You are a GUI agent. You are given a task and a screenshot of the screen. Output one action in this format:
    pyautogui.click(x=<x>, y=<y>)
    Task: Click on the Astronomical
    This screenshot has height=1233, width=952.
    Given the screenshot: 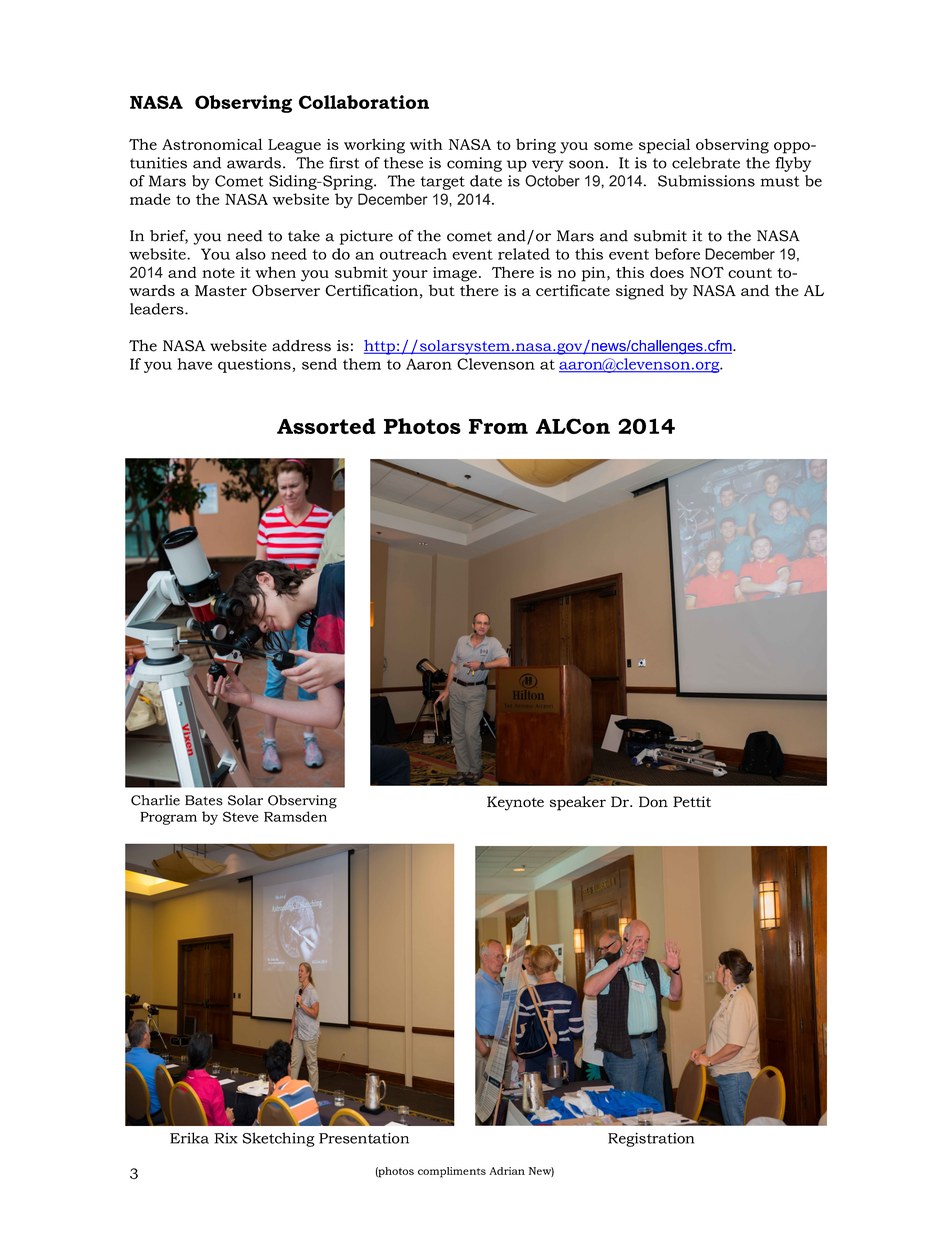 What is the action you would take?
    pyautogui.click(x=212, y=144)
